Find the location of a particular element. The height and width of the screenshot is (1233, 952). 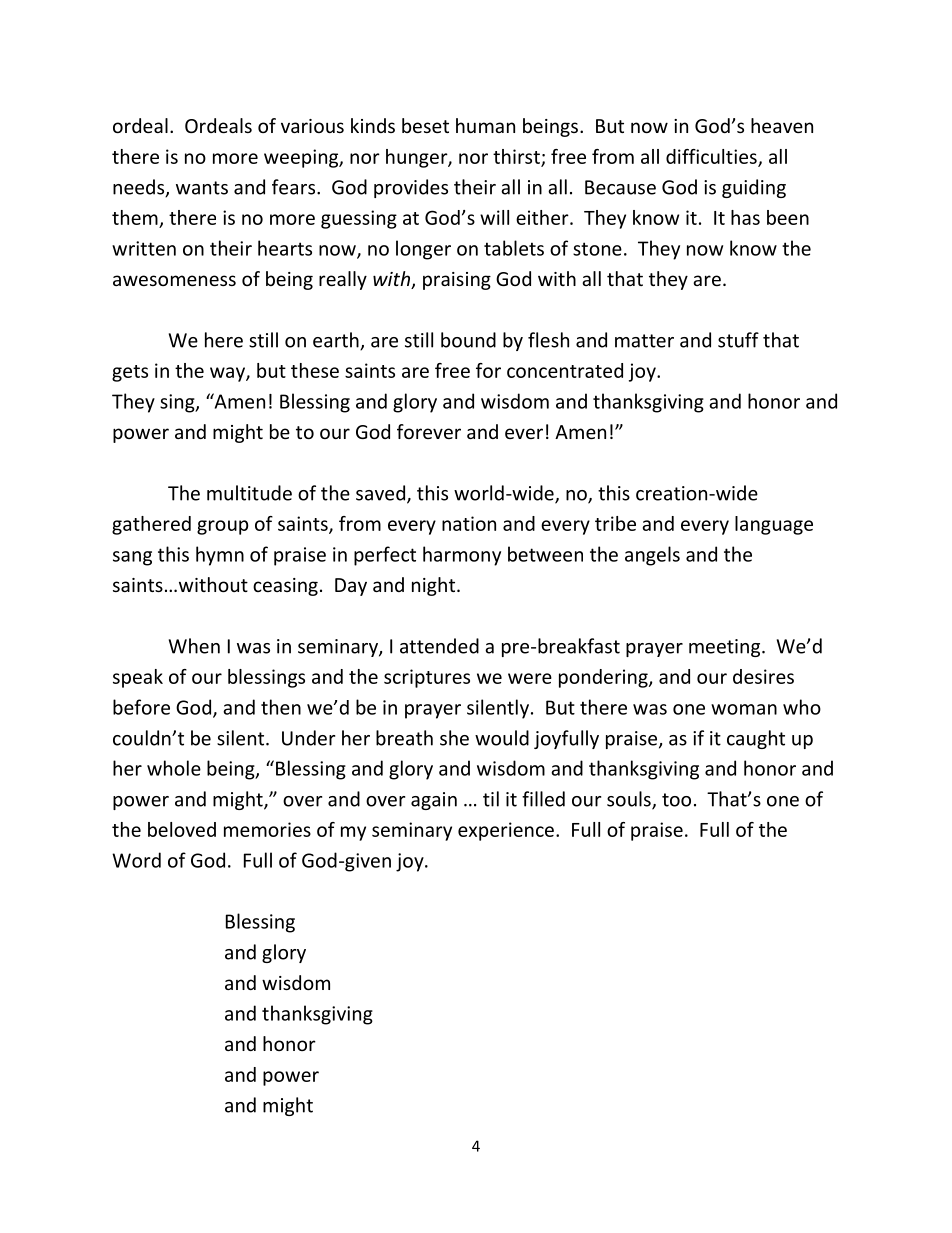

meeting is located at coordinates (726, 648).
